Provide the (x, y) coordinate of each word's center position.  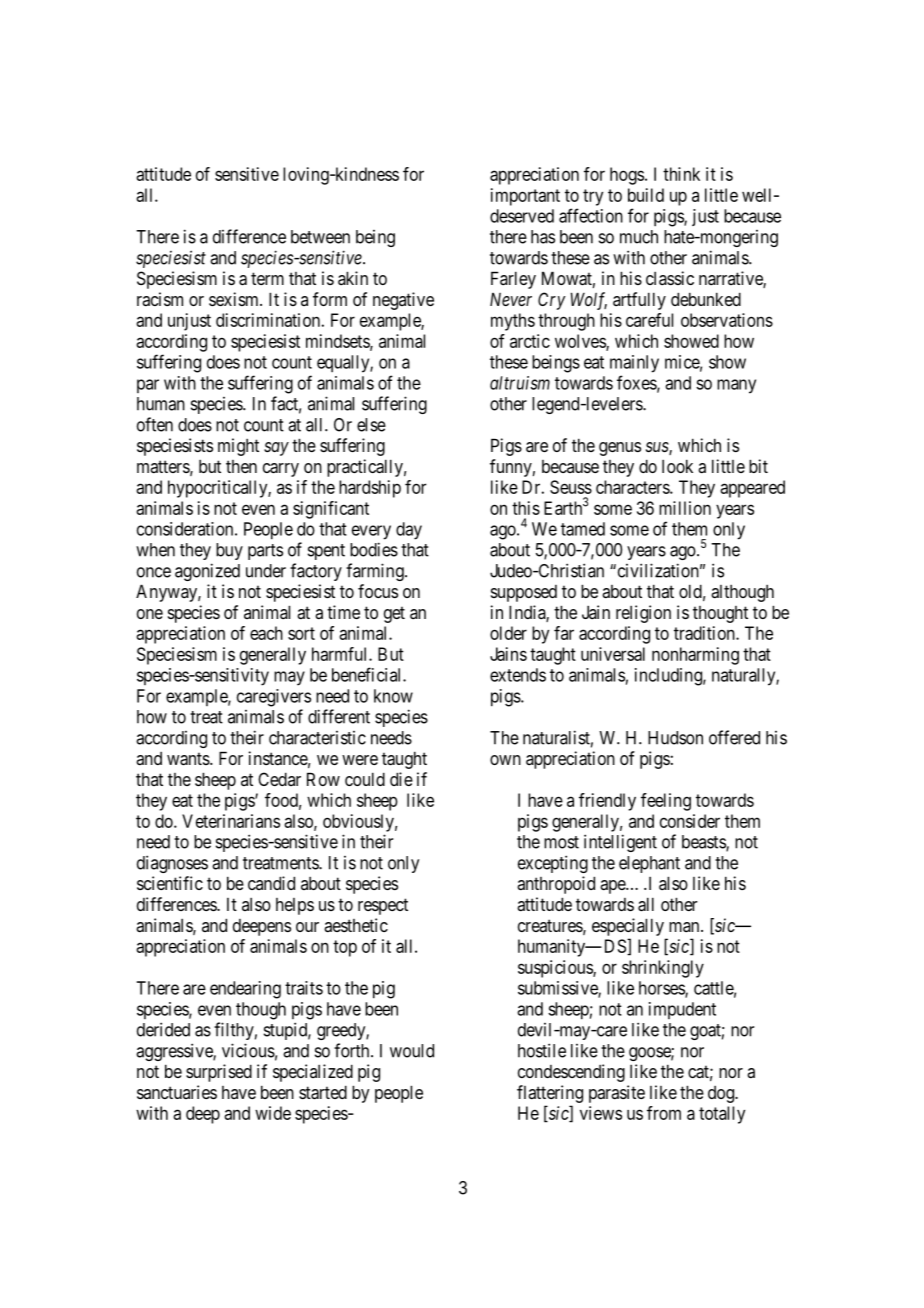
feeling (666, 802)
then (241, 466)
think (681, 174)
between (320, 237)
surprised (219, 1073)
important (525, 197)
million (685, 508)
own (505, 760)
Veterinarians (231, 821)
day (409, 531)
